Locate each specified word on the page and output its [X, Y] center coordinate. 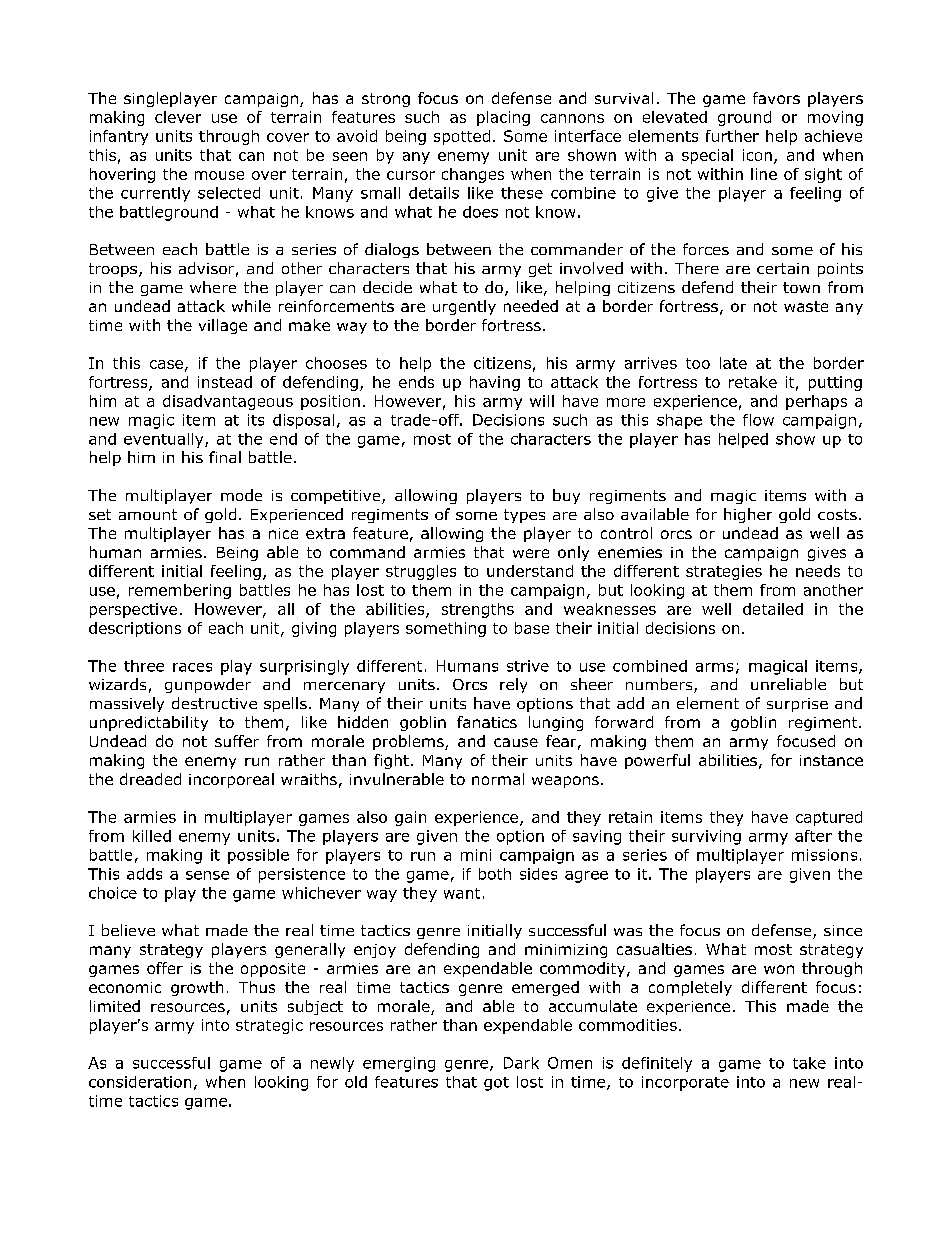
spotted [462, 137]
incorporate [685, 1083]
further [732, 136]
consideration [140, 1082]
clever [178, 117]
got [496, 1084]
